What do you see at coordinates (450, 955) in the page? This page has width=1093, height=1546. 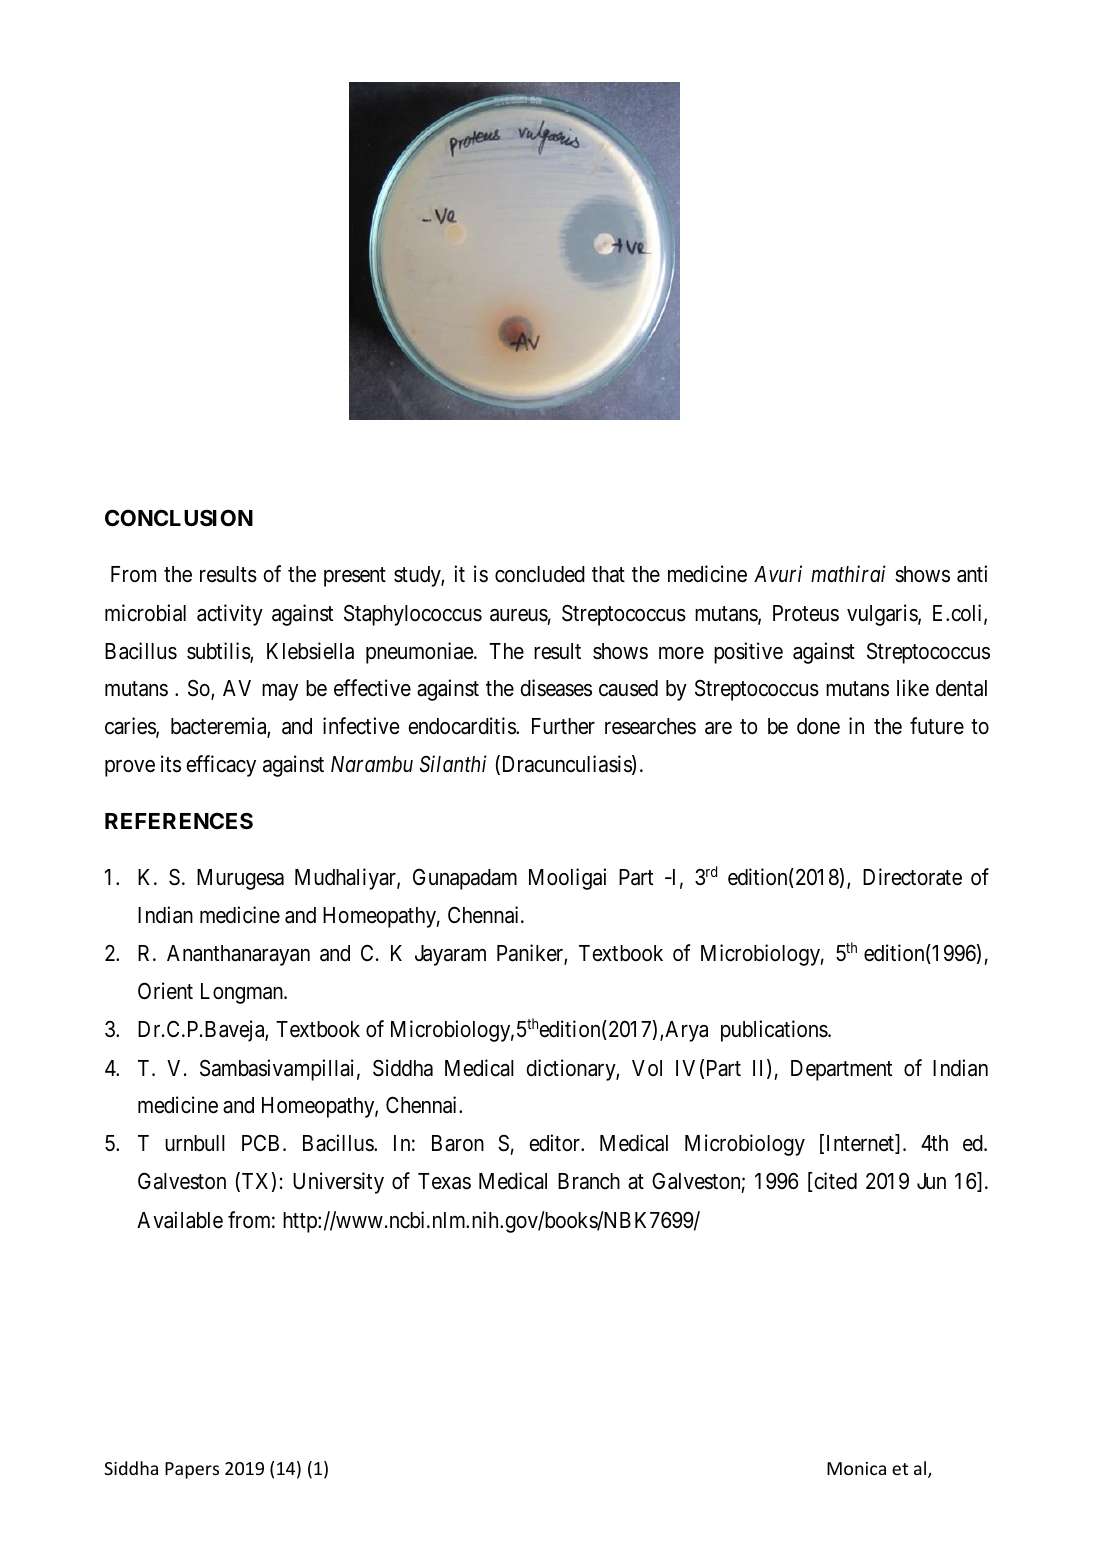 I see `Jayaram` at bounding box center [450, 955].
